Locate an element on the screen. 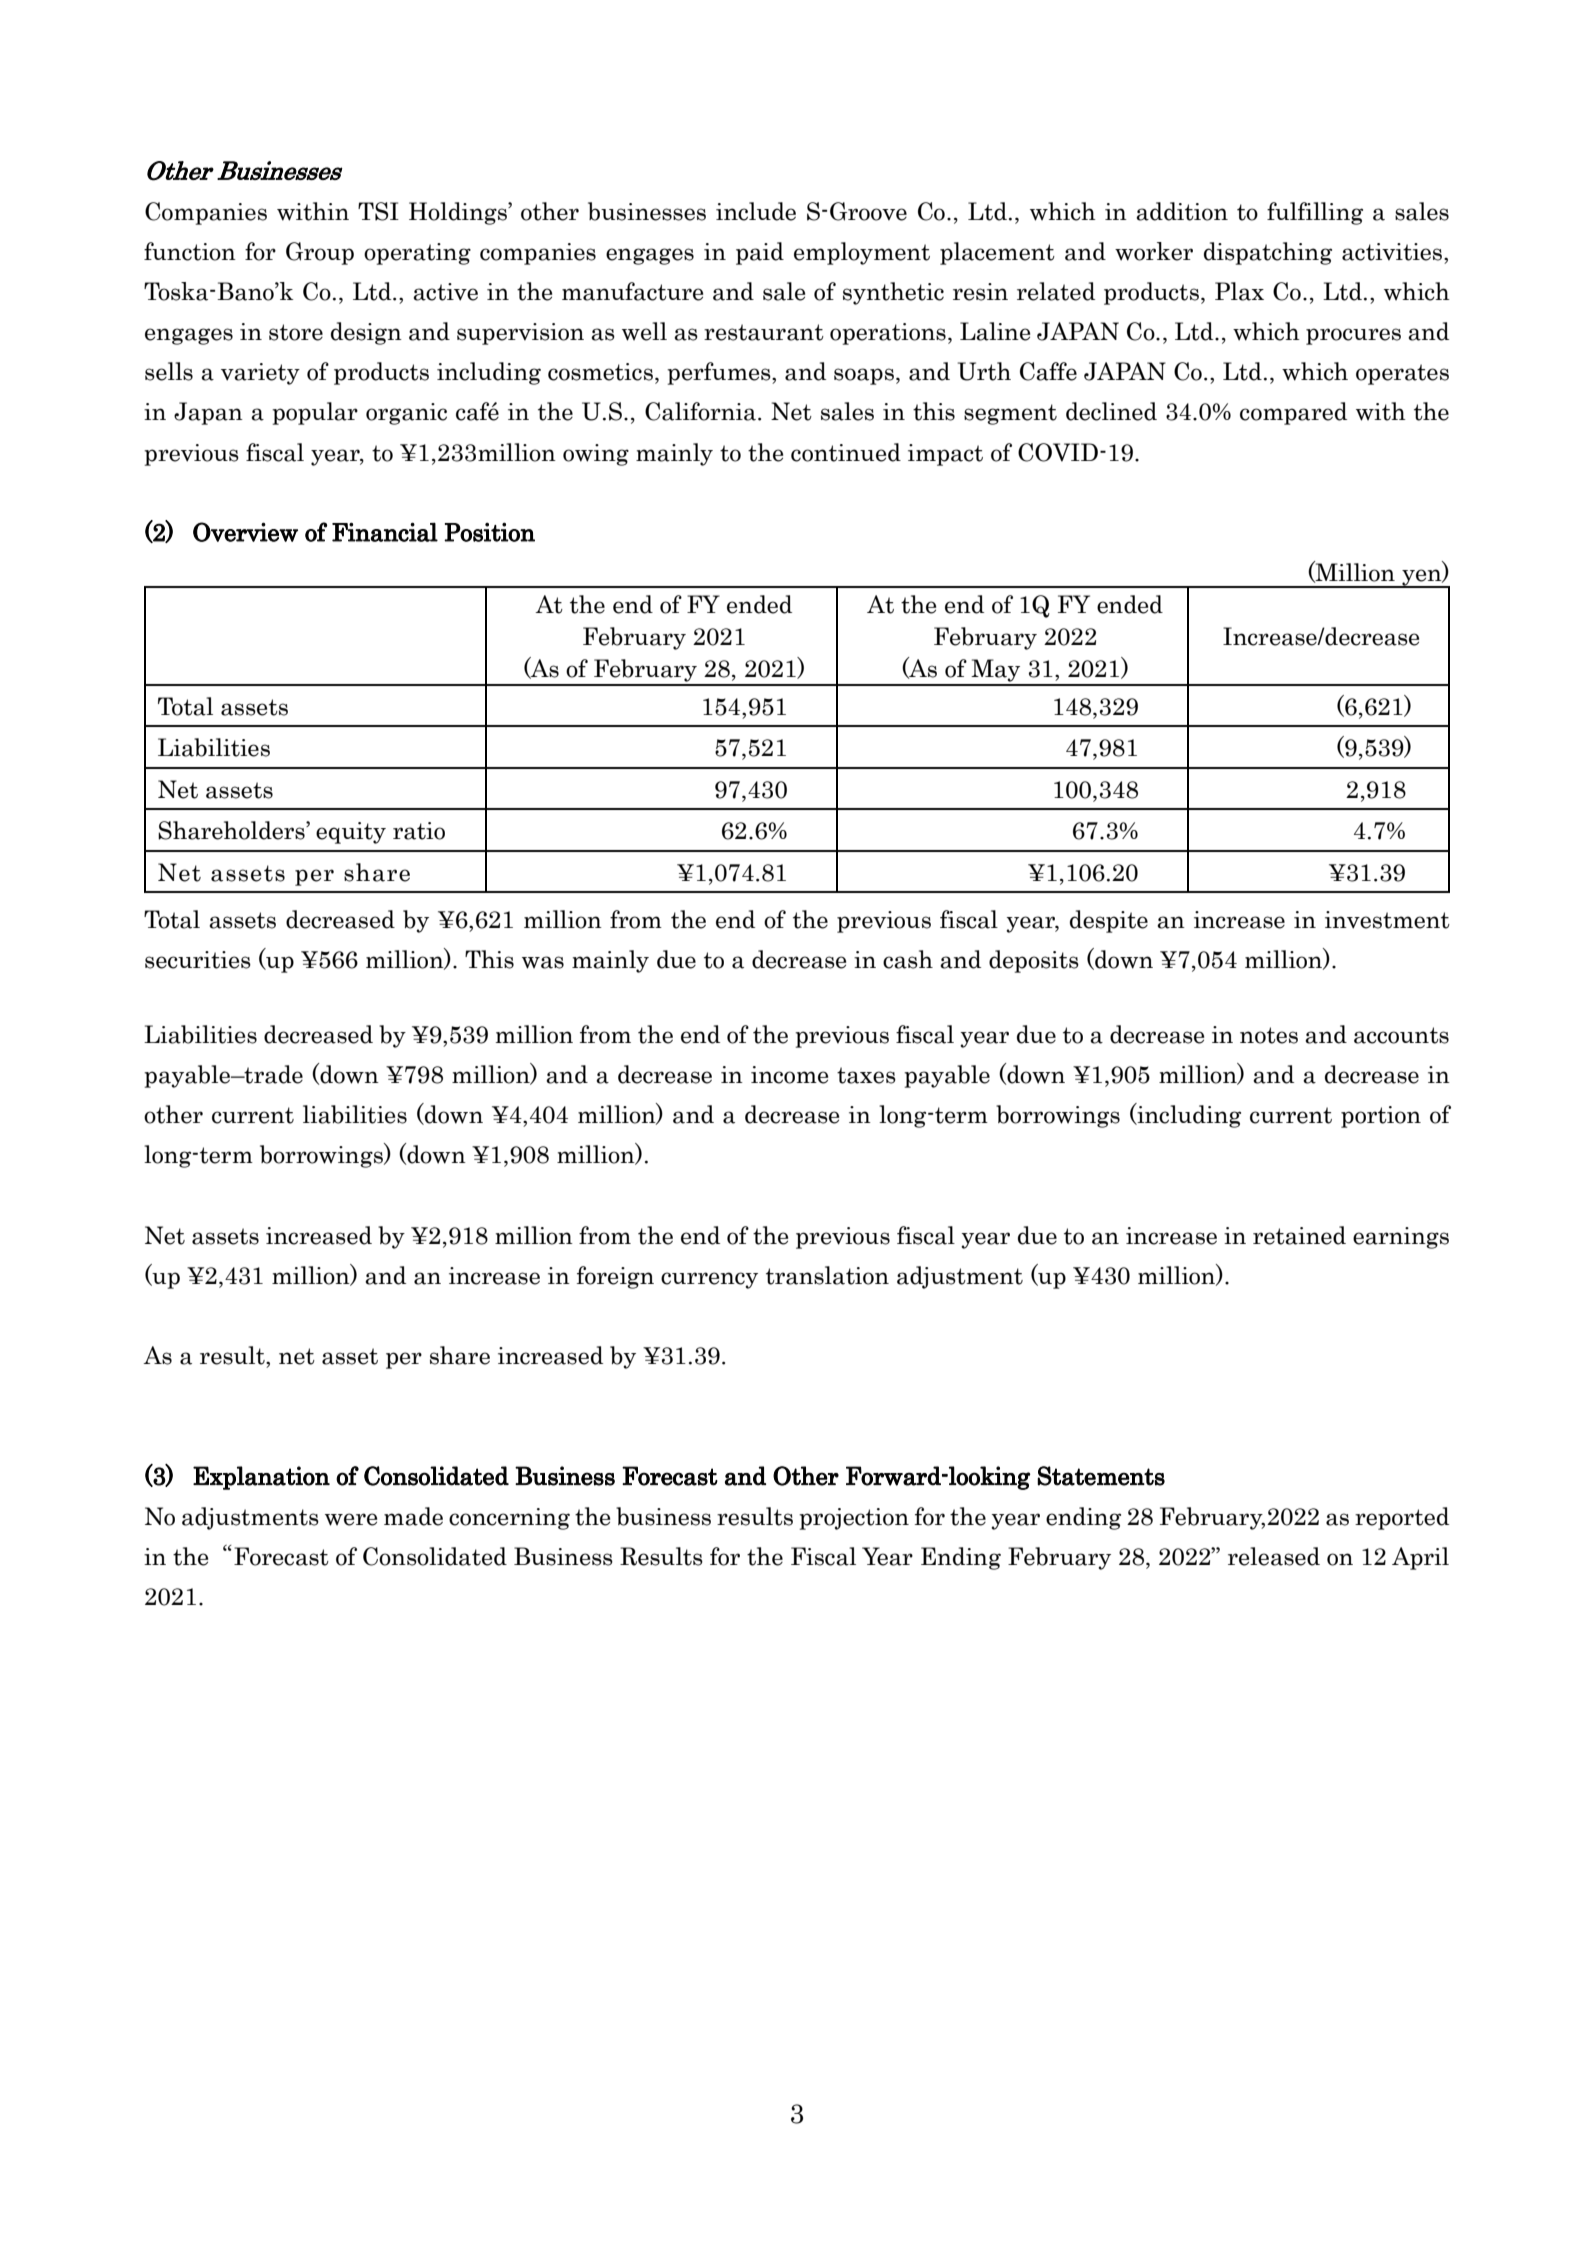 The image size is (1593, 2255). Financial is located at coordinates (385, 532).
